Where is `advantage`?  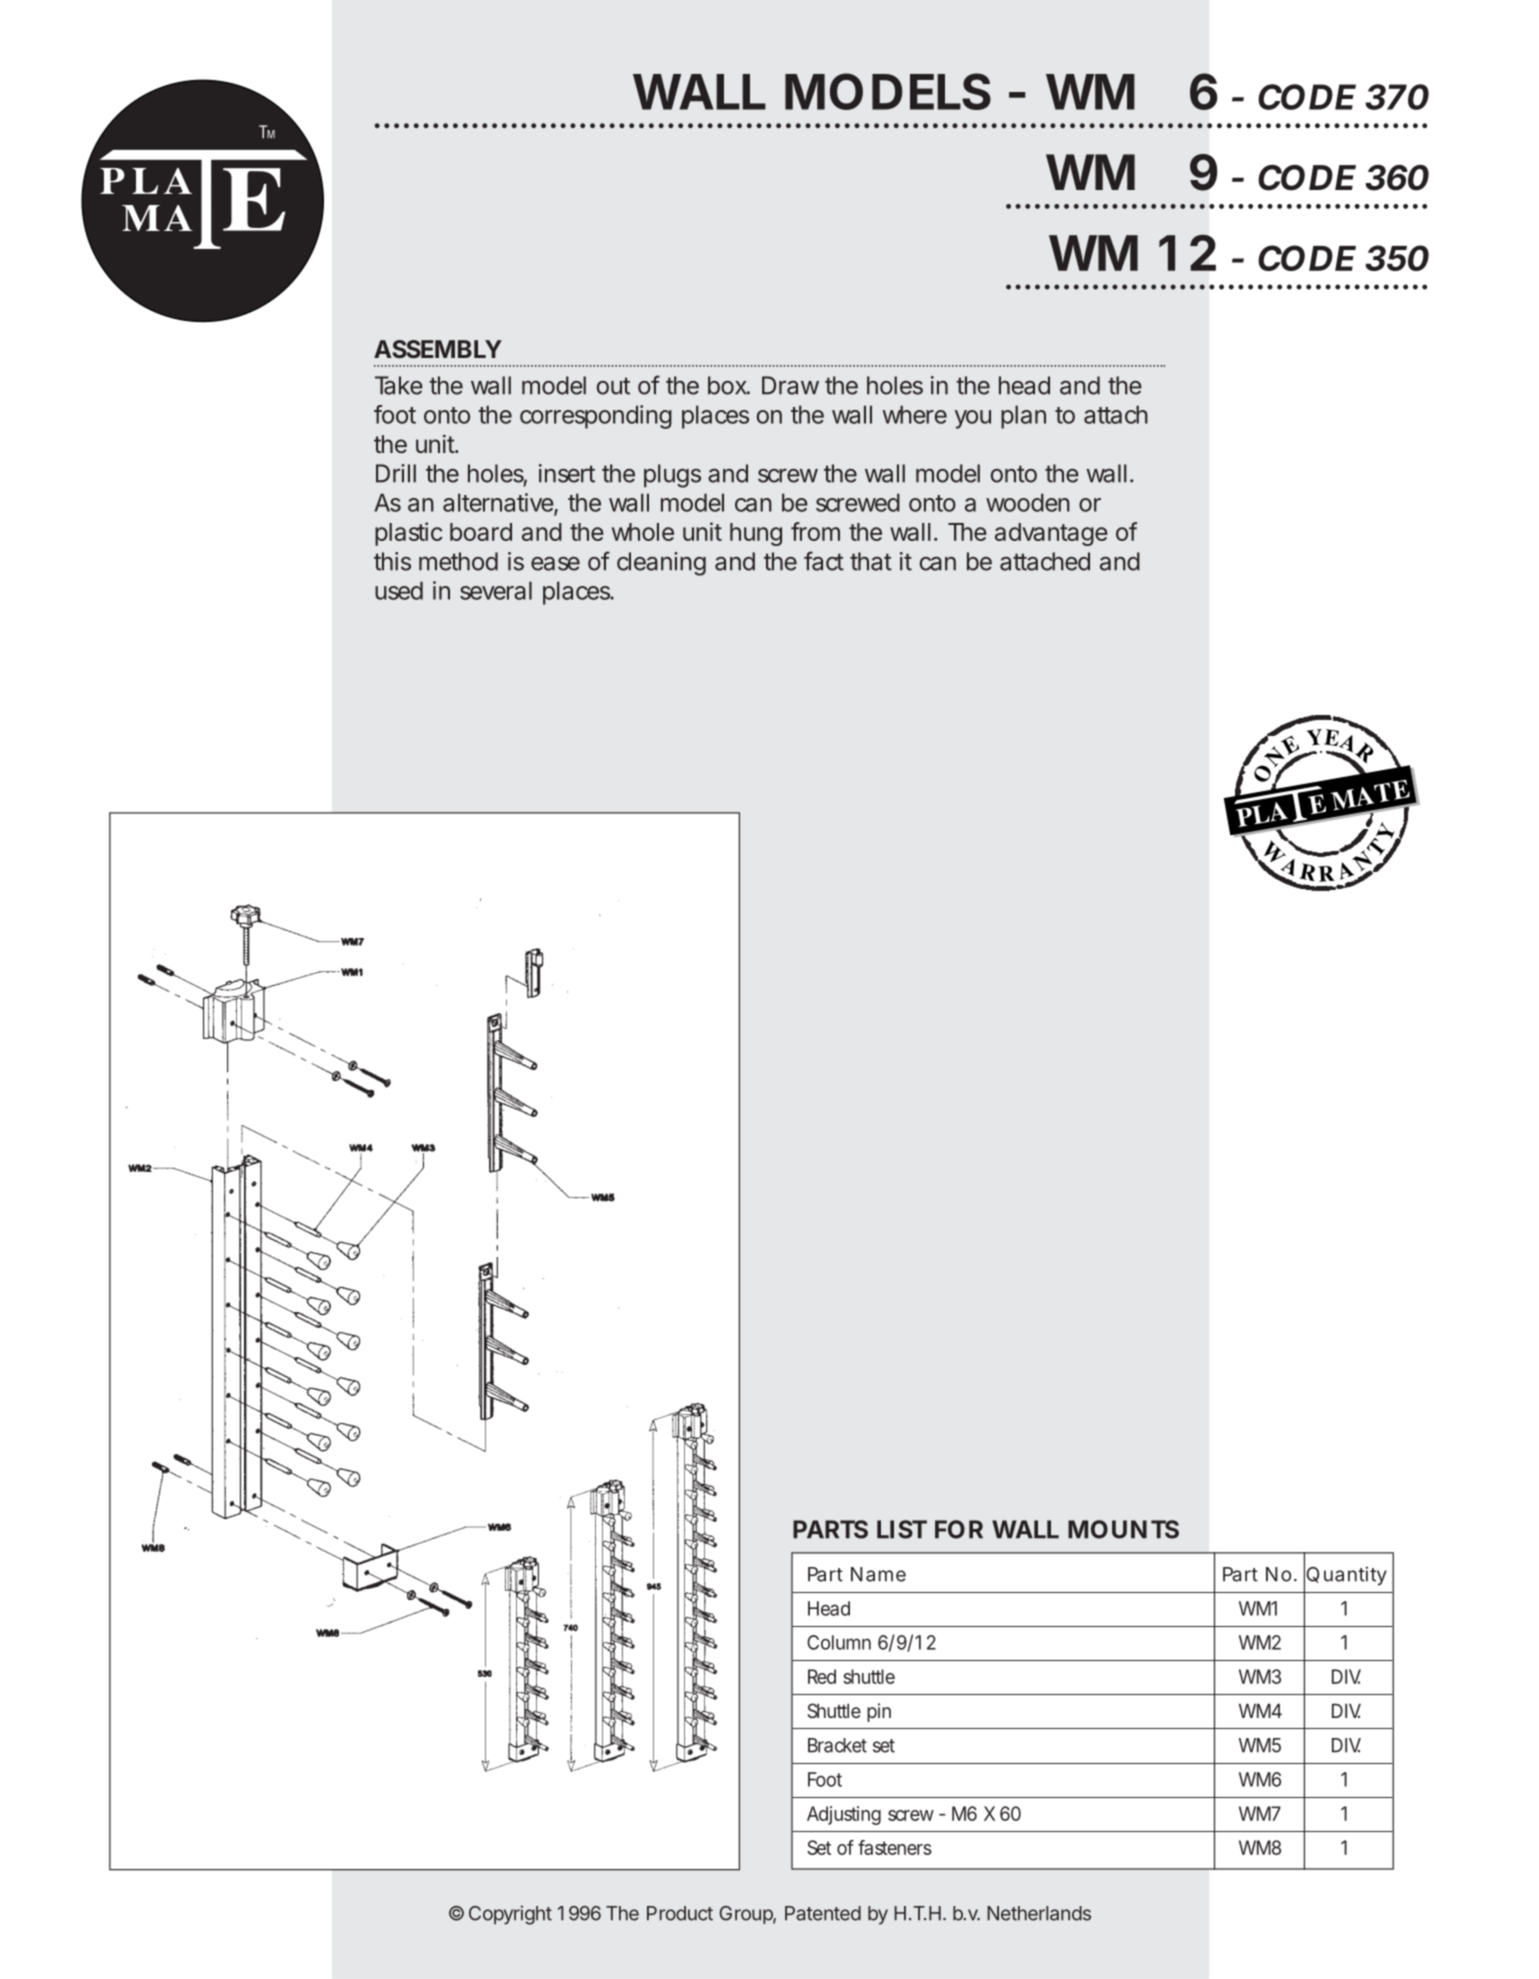
advantage is located at coordinates (1051, 534).
